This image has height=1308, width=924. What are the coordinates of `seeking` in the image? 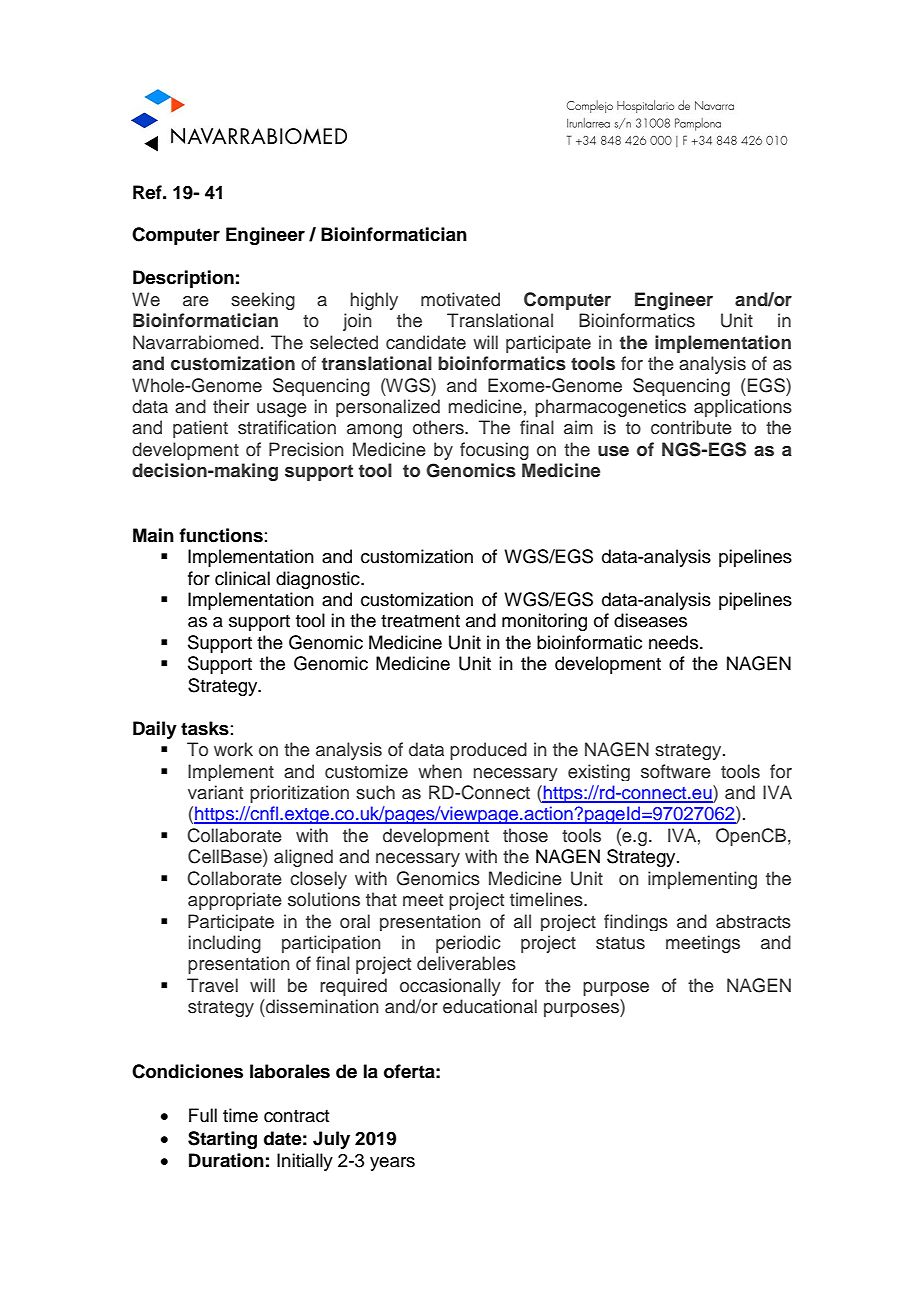 It's located at (263, 301).
